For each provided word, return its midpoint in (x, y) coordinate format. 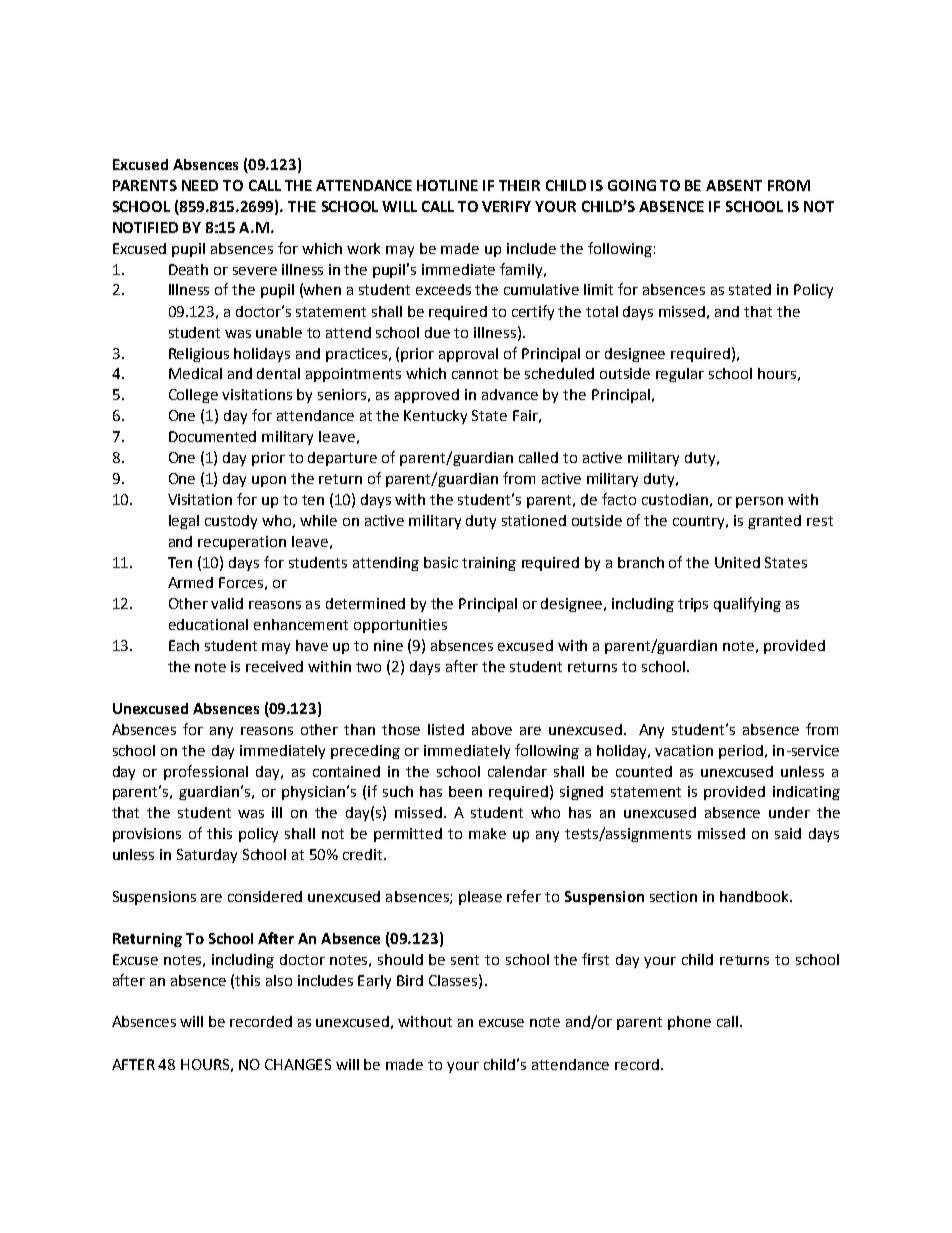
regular (680, 375)
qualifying (747, 604)
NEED (200, 185)
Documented (212, 436)
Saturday (207, 856)
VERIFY (506, 206)
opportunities (400, 626)
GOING (632, 185)
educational (208, 624)
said (788, 833)
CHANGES (298, 1064)
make (487, 833)
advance (510, 394)
